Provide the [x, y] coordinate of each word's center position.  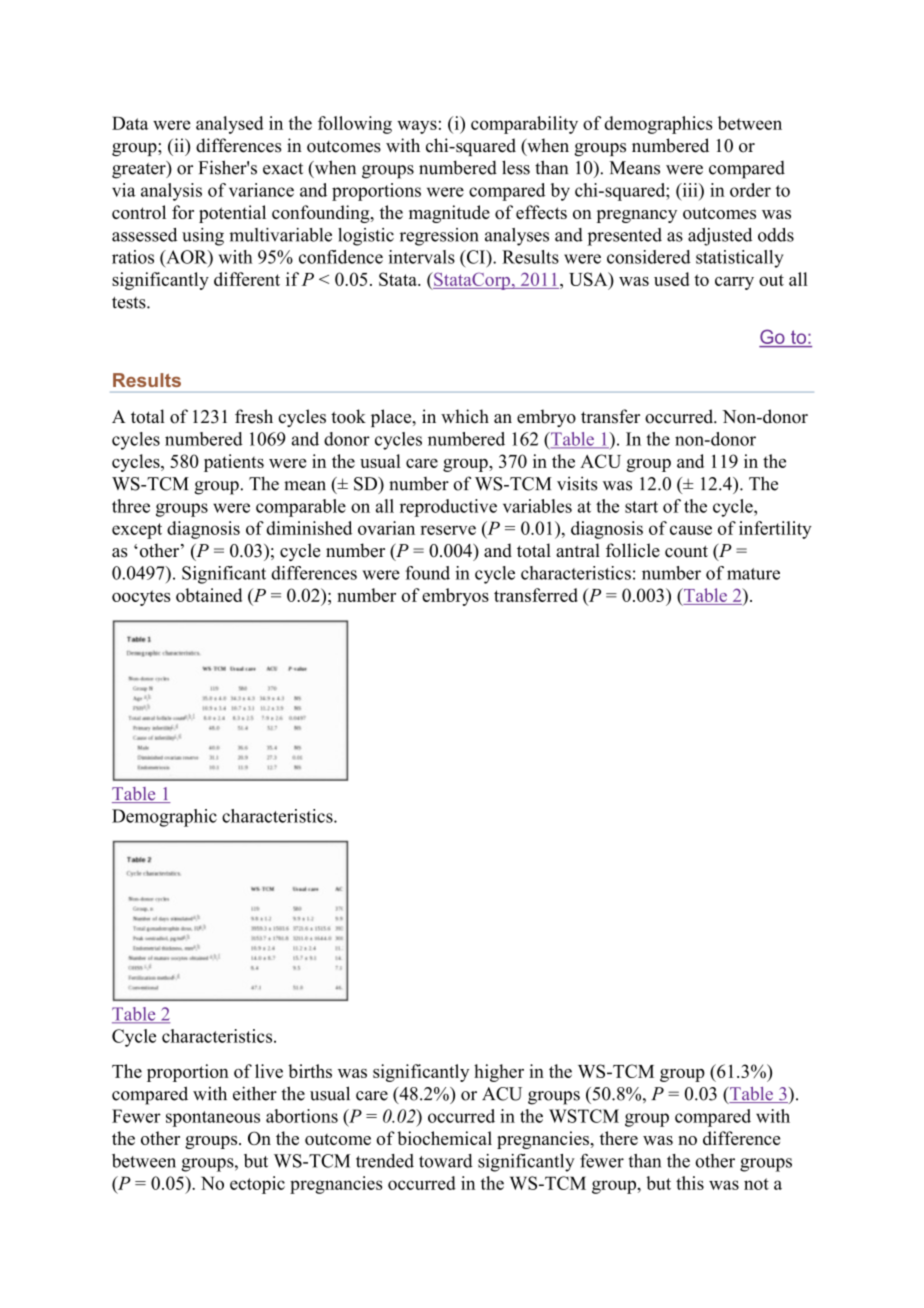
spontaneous [213, 1119]
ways [417, 127]
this [690, 1183]
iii [690, 190]
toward [446, 1161]
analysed [230, 125]
